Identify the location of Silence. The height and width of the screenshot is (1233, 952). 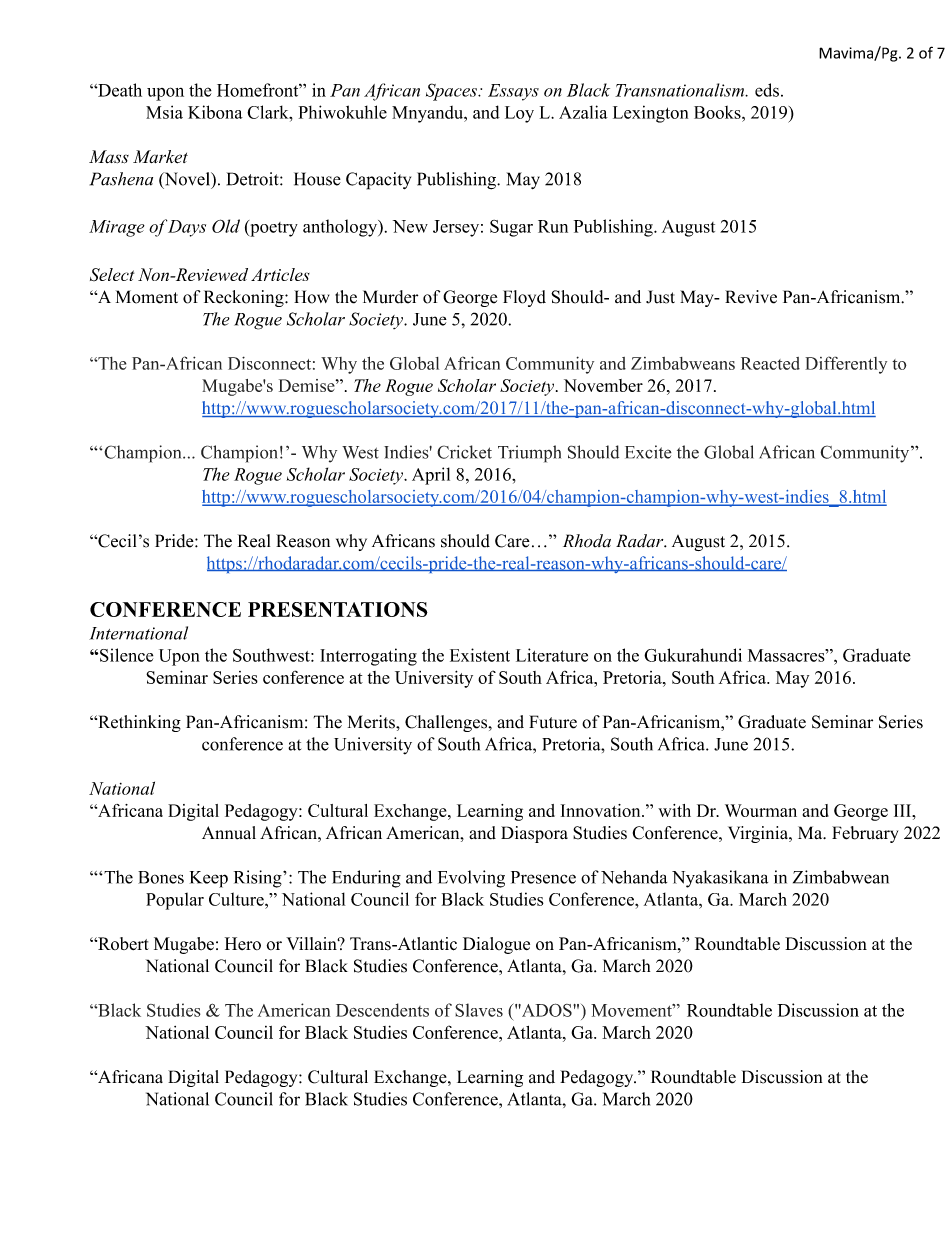
(126, 655).
